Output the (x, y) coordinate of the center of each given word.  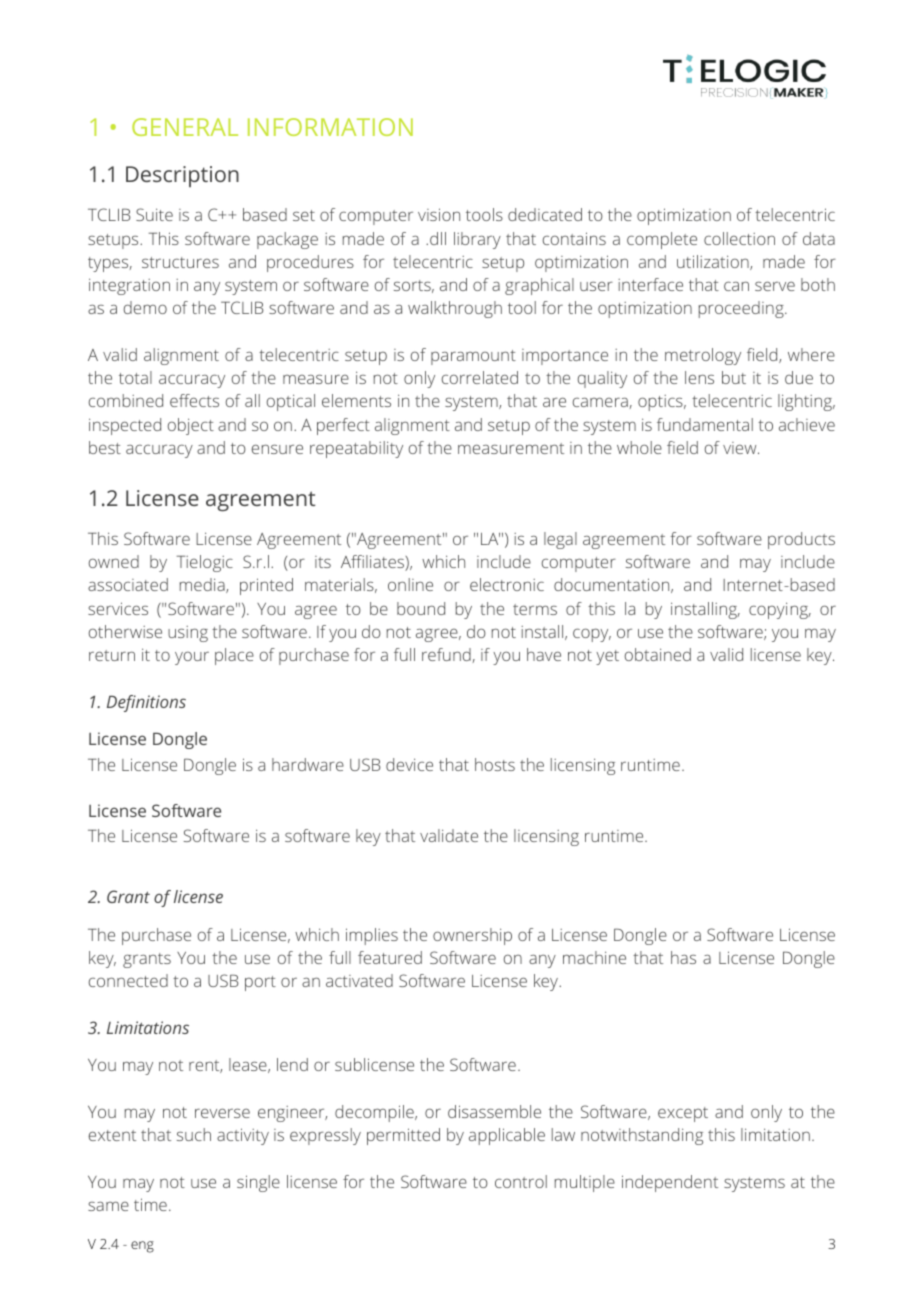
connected (128, 980)
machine (594, 957)
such (194, 1134)
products (801, 540)
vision (439, 214)
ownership (472, 936)
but (734, 377)
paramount (473, 357)
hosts (495, 764)
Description (182, 176)
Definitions (146, 703)
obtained (658, 654)
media (203, 585)
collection (739, 238)
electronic (507, 584)
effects (194, 400)
